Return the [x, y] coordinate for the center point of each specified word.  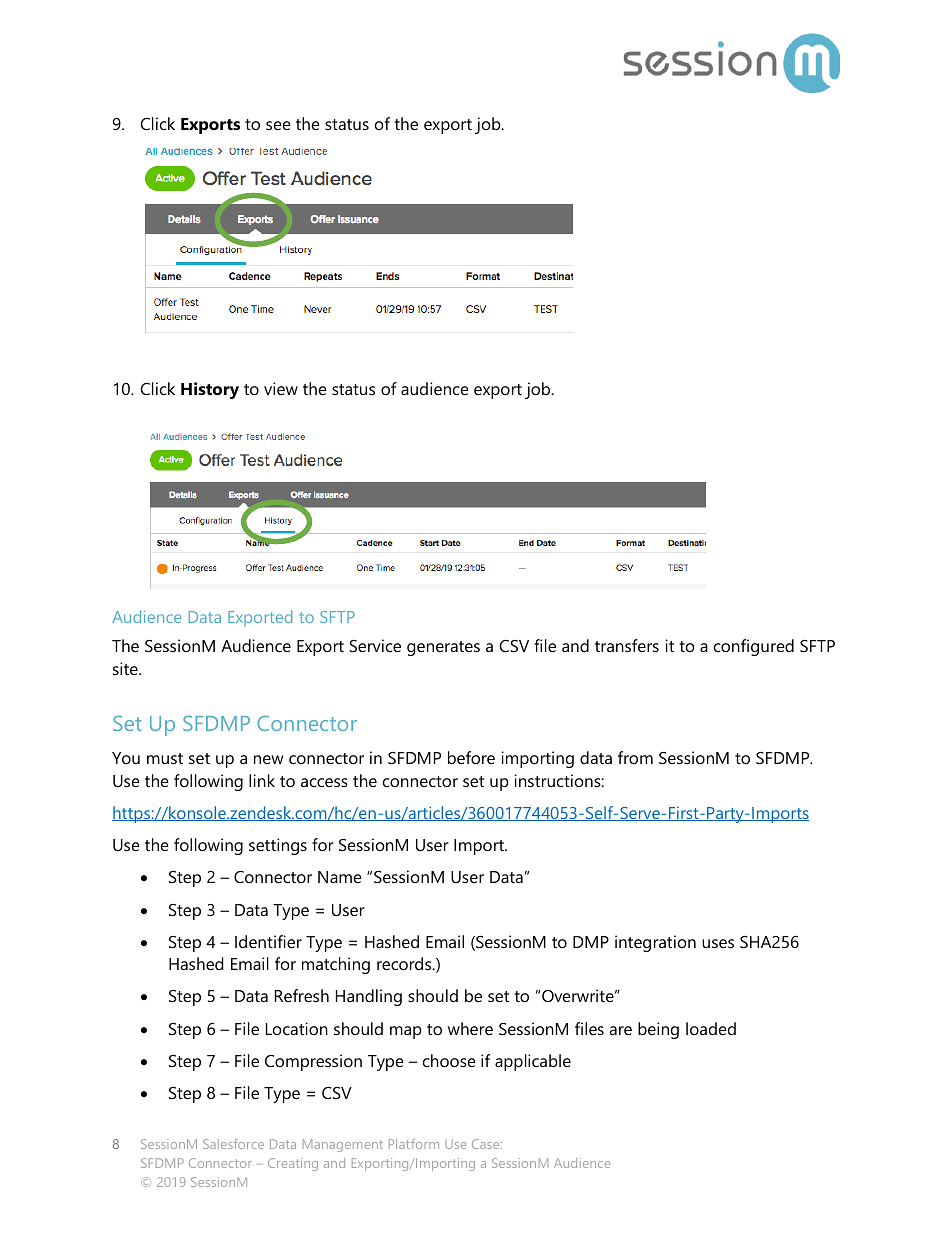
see [278, 125]
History [210, 390]
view [281, 388]
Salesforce [233, 1144]
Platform [414, 1144]
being [658, 1030]
